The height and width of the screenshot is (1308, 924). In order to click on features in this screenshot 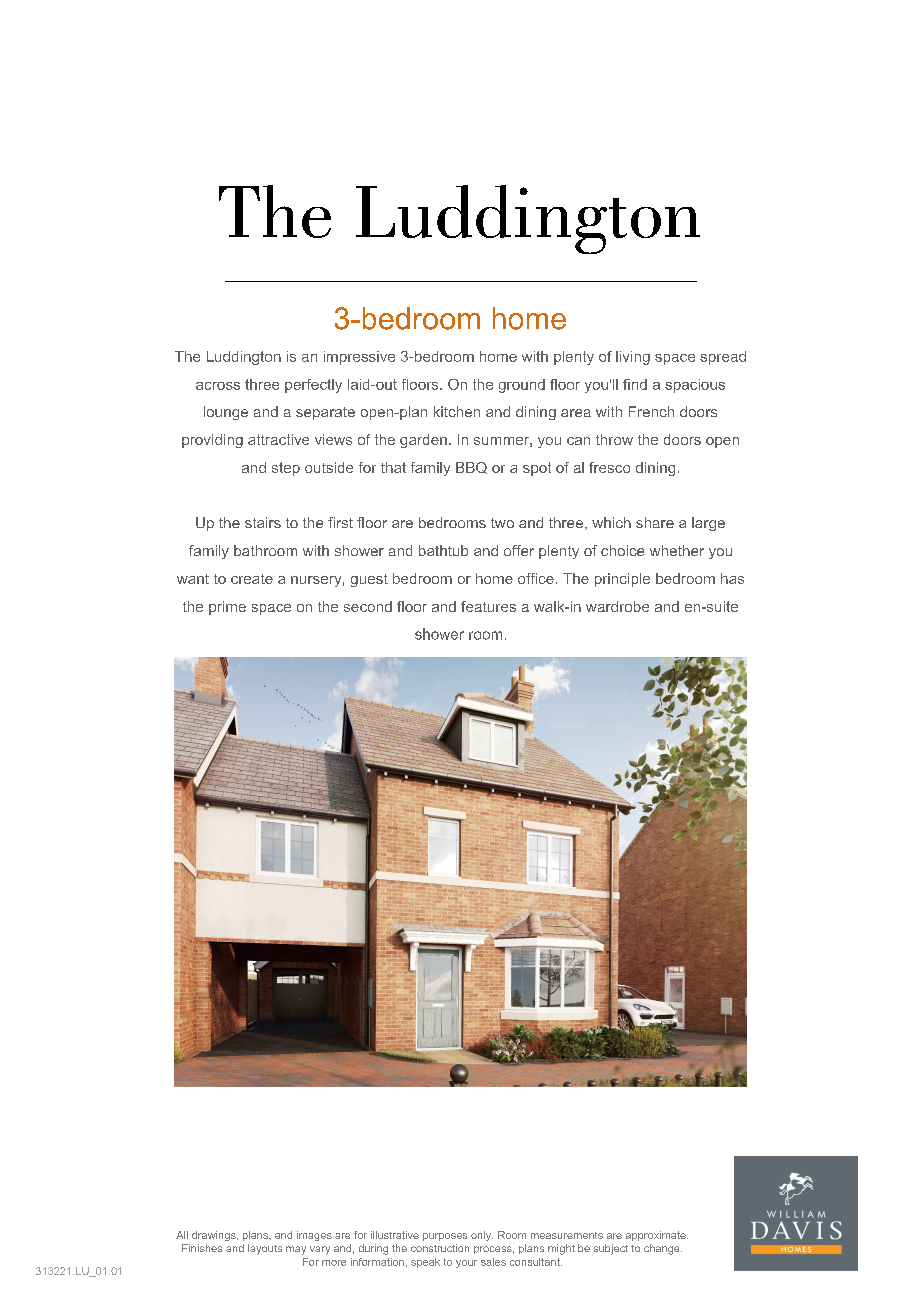, I will do `click(488, 606)`.
